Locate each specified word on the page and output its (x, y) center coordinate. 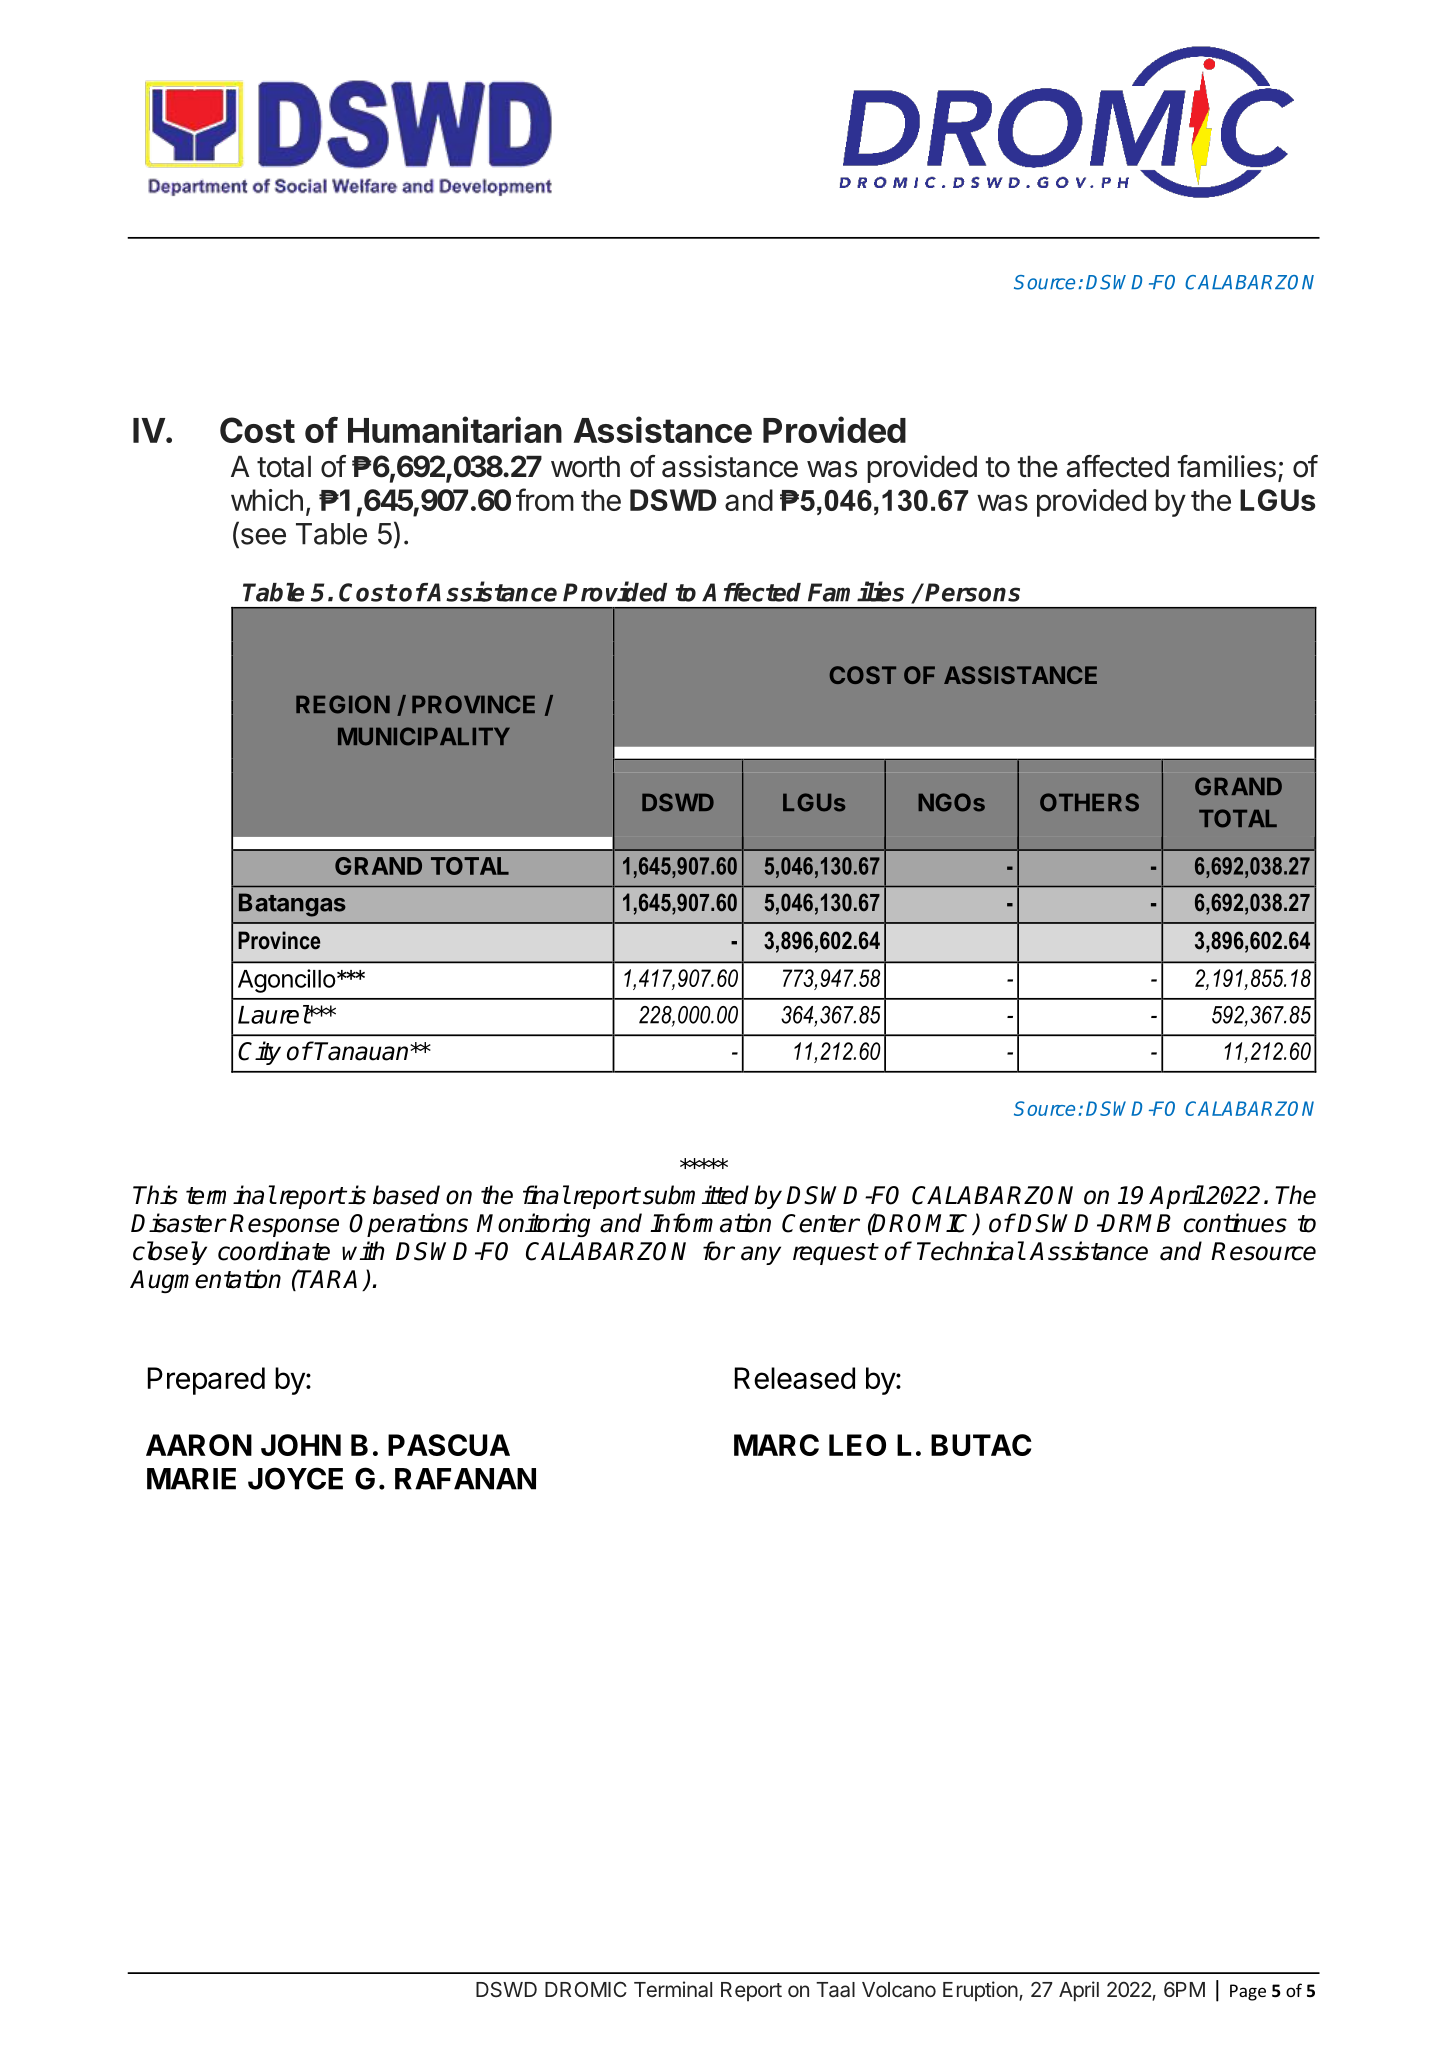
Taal (835, 1990)
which (267, 500)
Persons (972, 592)
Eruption (980, 1991)
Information (710, 1223)
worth (585, 467)
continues (1235, 1223)
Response (284, 1225)
